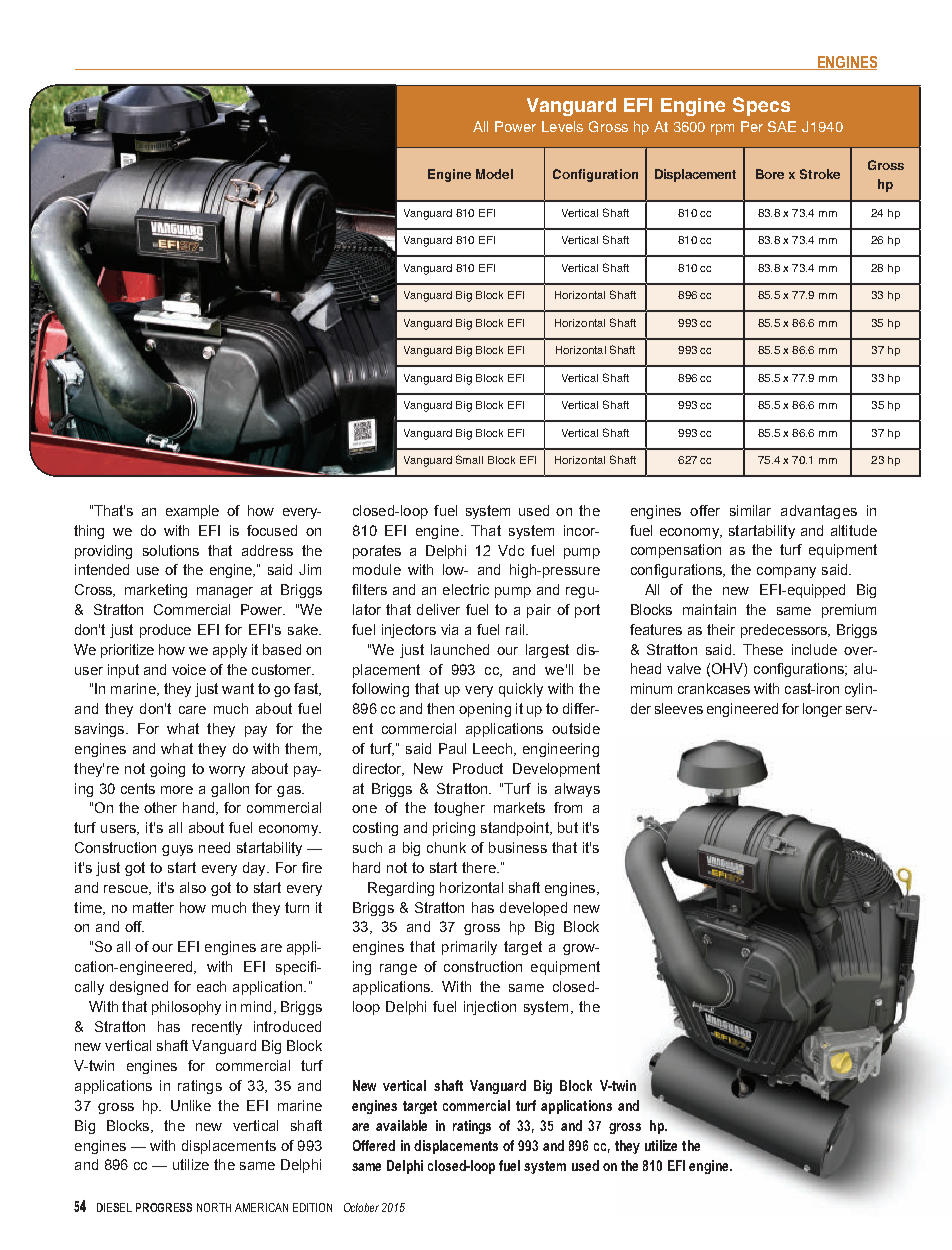  What do you see at coordinates (763, 649) in the screenshot?
I see `These` at bounding box center [763, 649].
